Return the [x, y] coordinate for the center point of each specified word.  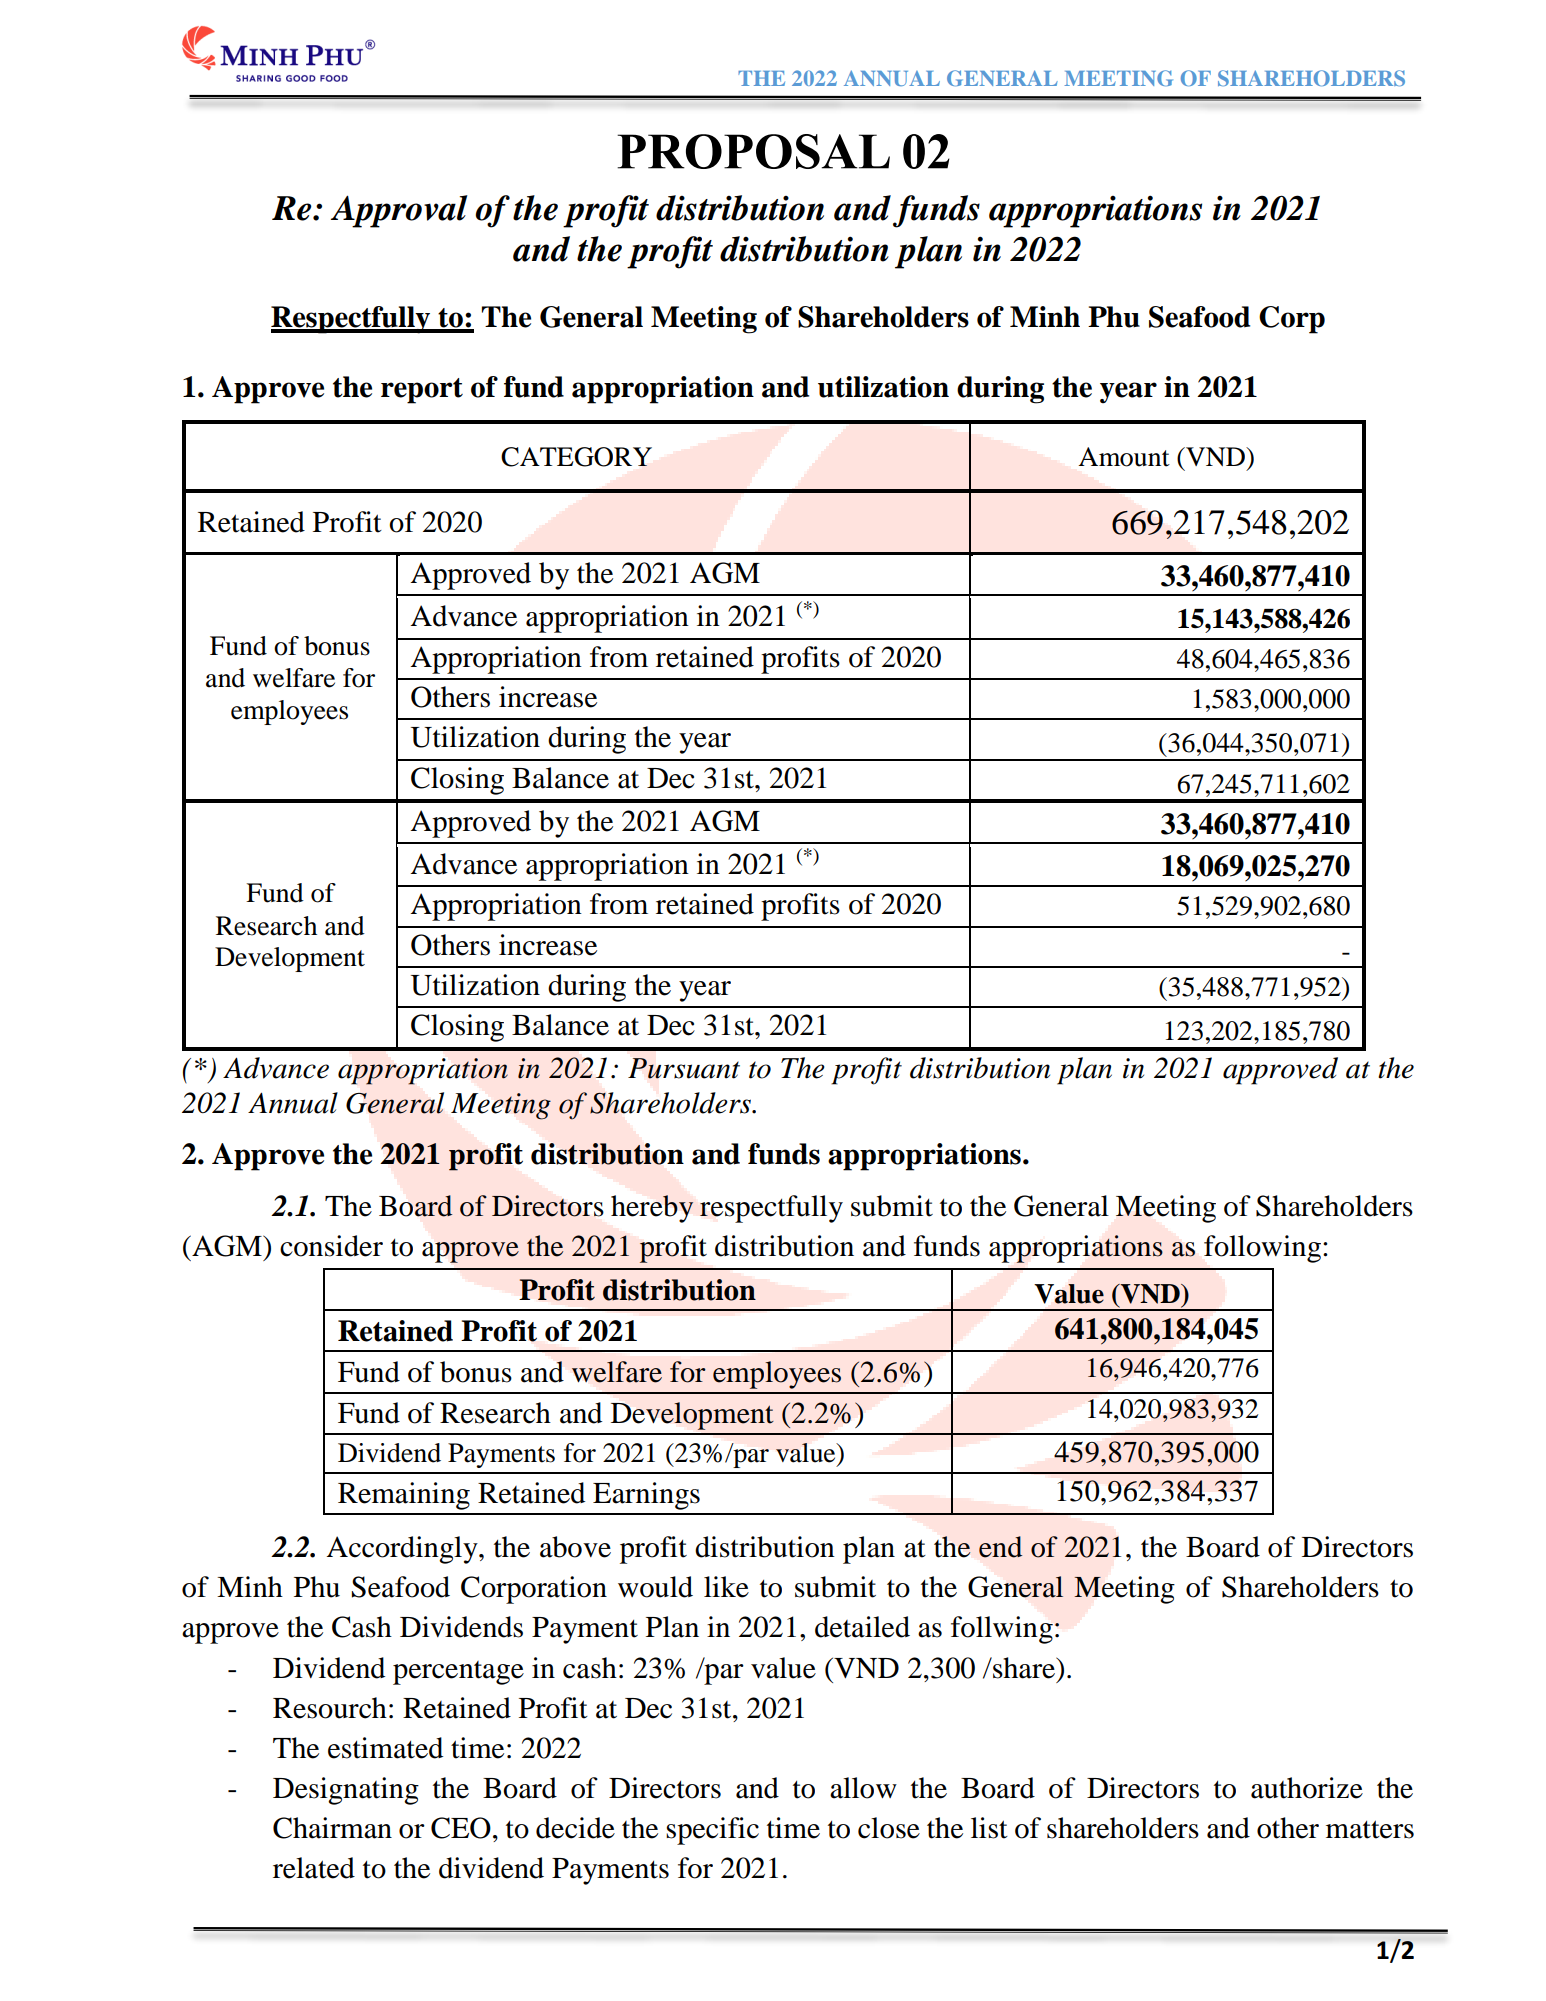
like [726, 1587]
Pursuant [684, 1068]
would [655, 1587]
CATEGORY [576, 457]
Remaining [404, 1496]
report [422, 391]
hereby [652, 1209]
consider [331, 1246]
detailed [862, 1627]
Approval [399, 211]
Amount [1124, 457]
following [1262, 1249]
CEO [461, 1828]
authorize [1307, 1788]
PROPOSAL [753, 151]
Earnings [646, 1496]
